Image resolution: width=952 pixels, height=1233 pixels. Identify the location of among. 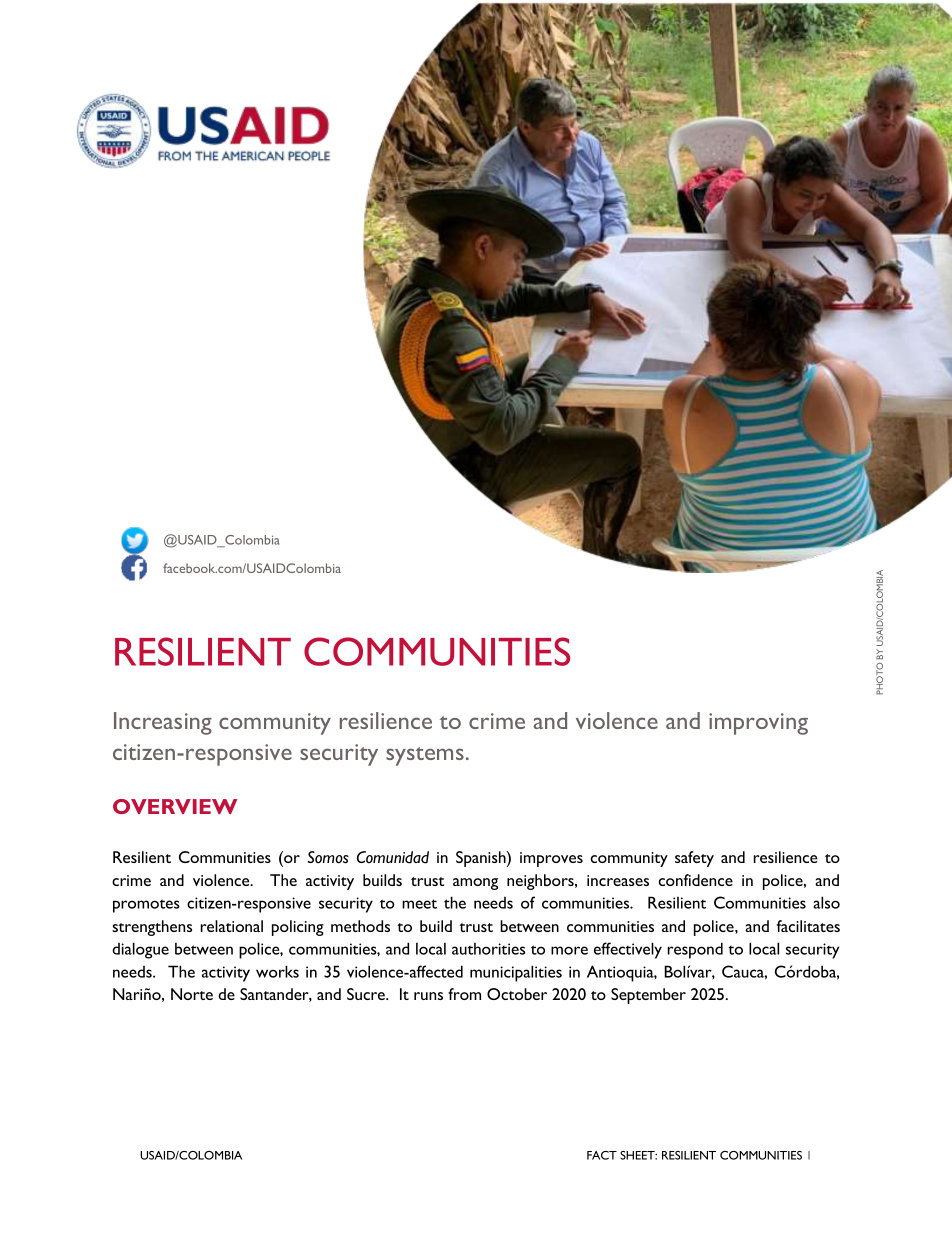
(475, 884).
